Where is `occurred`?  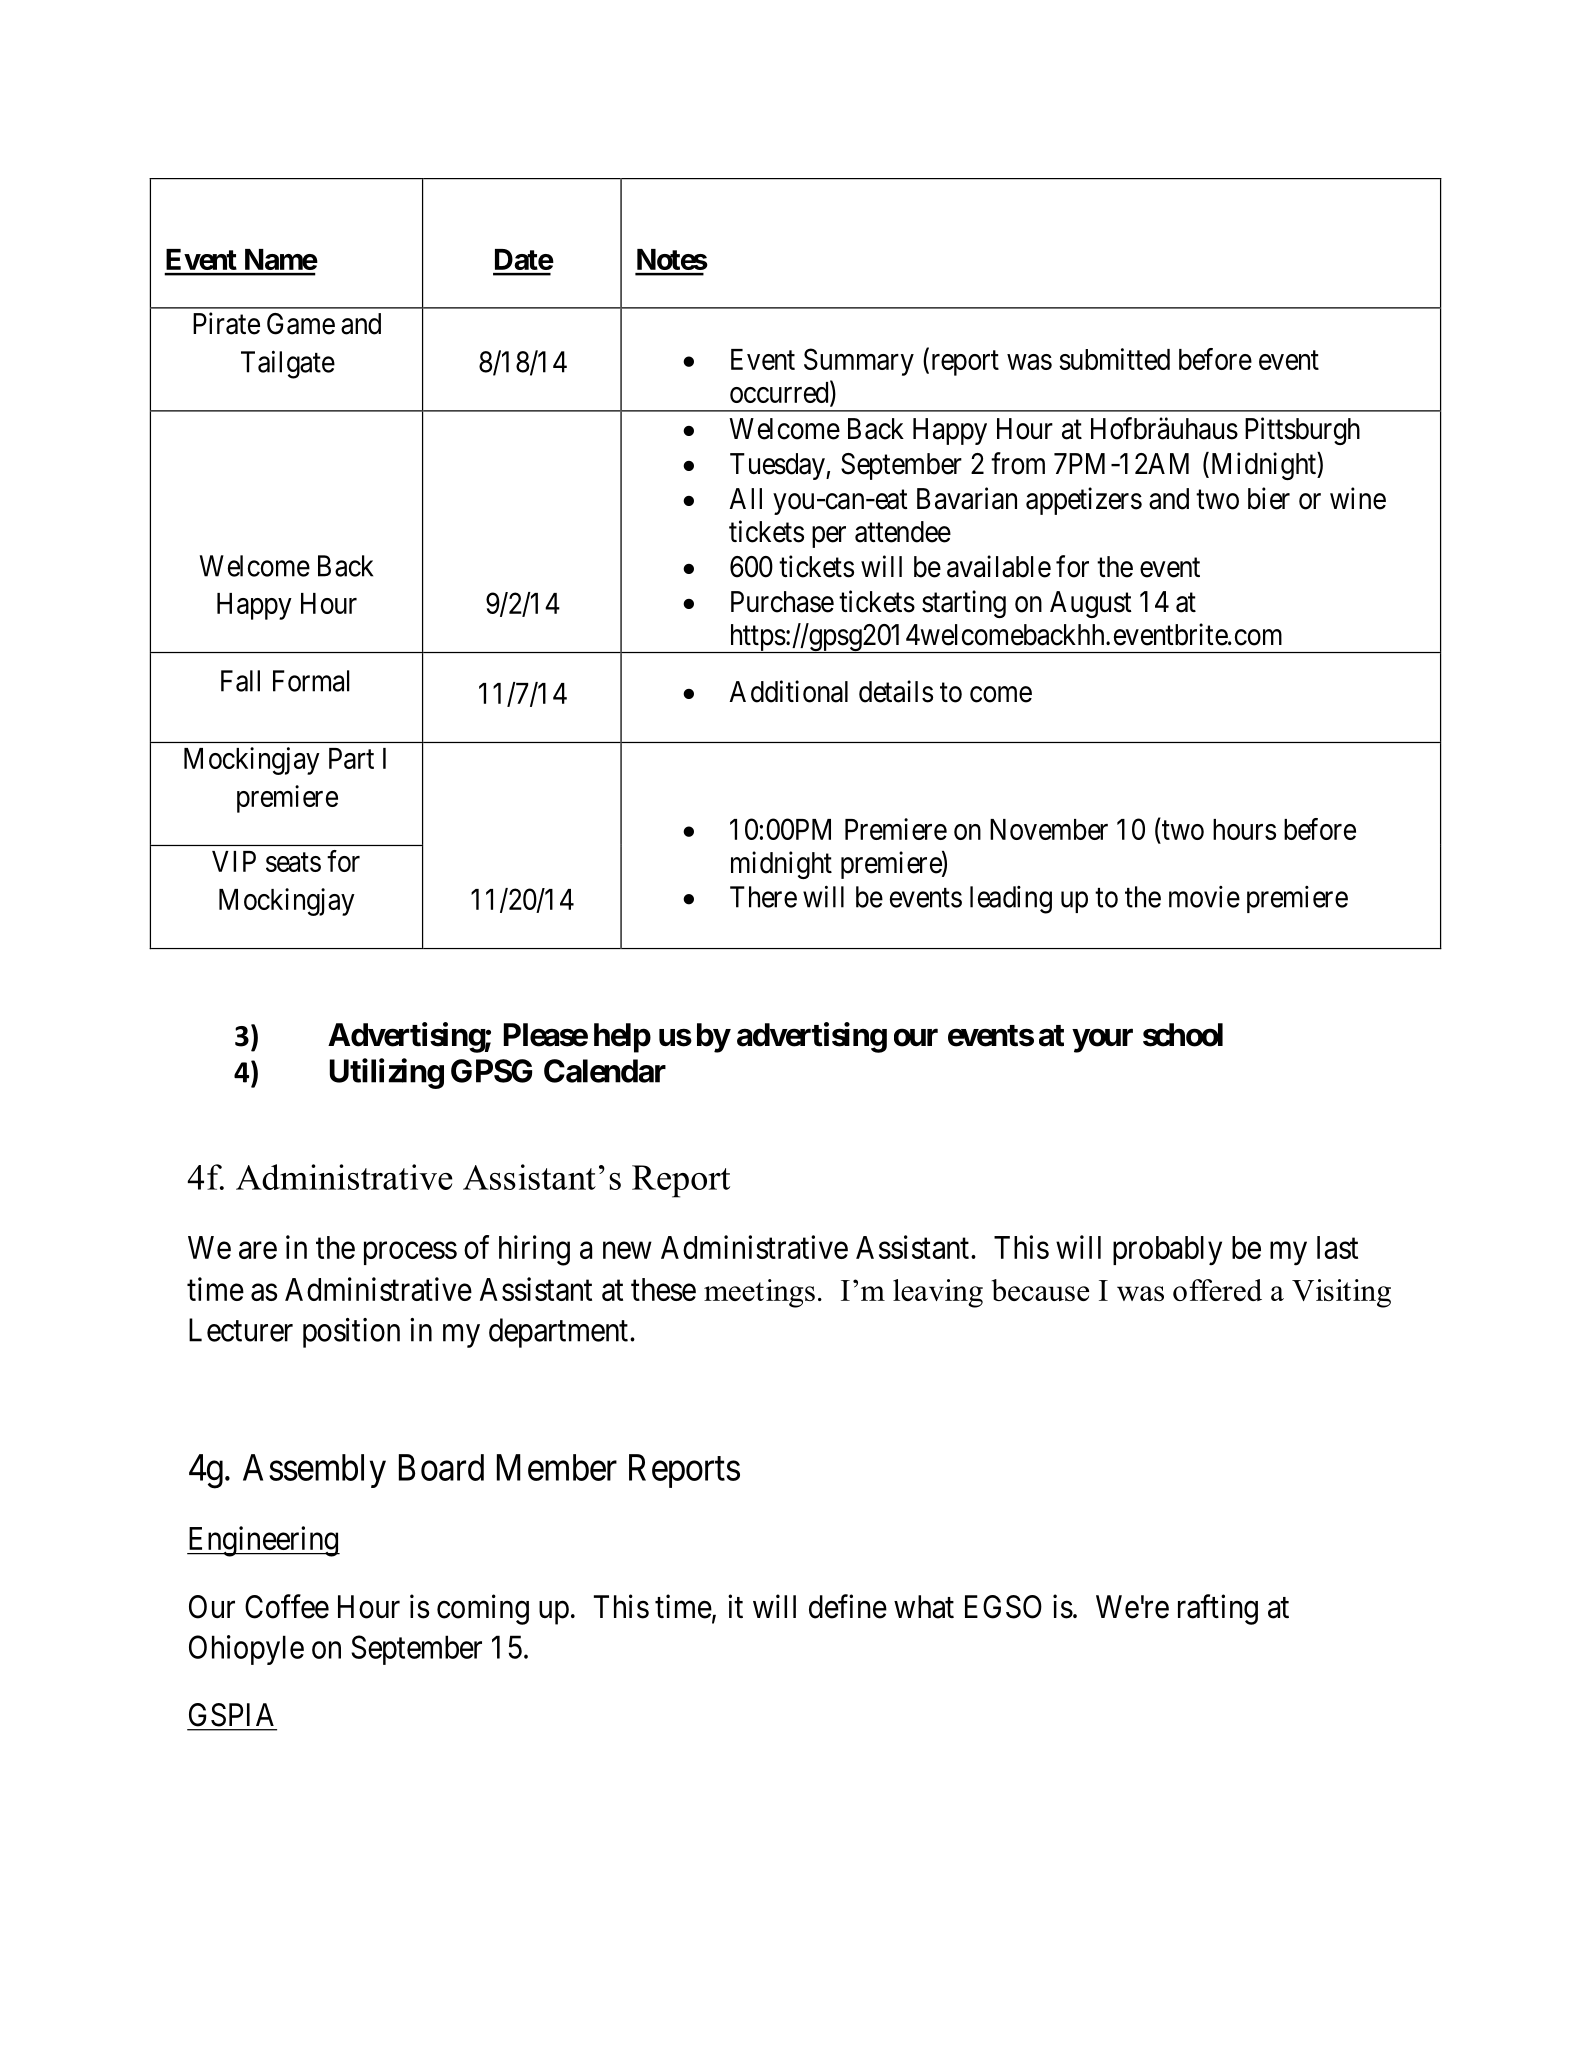 occurred is located at coordinates (780, 393).
